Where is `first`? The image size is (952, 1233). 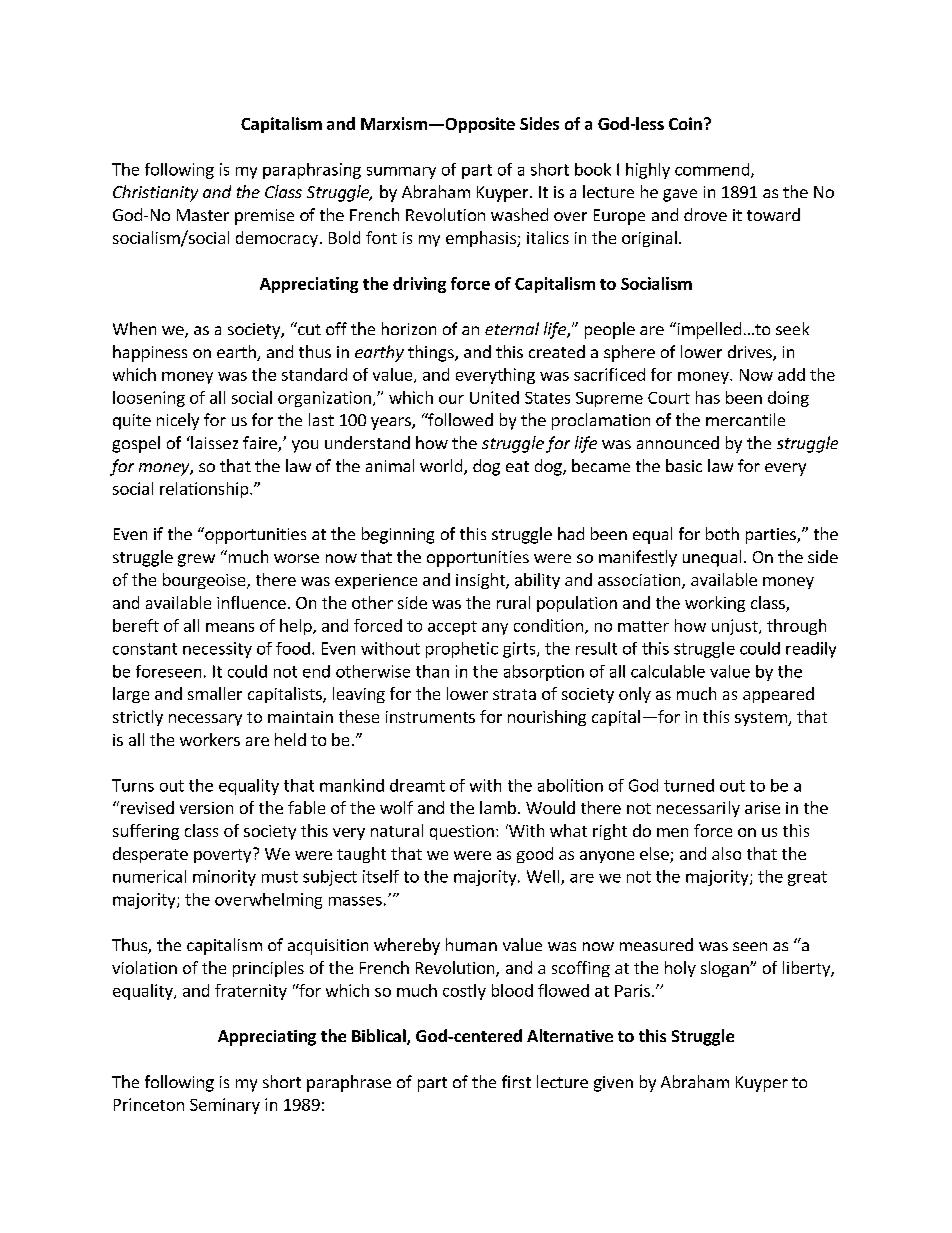
first is located at coordinates (516, 1081).
